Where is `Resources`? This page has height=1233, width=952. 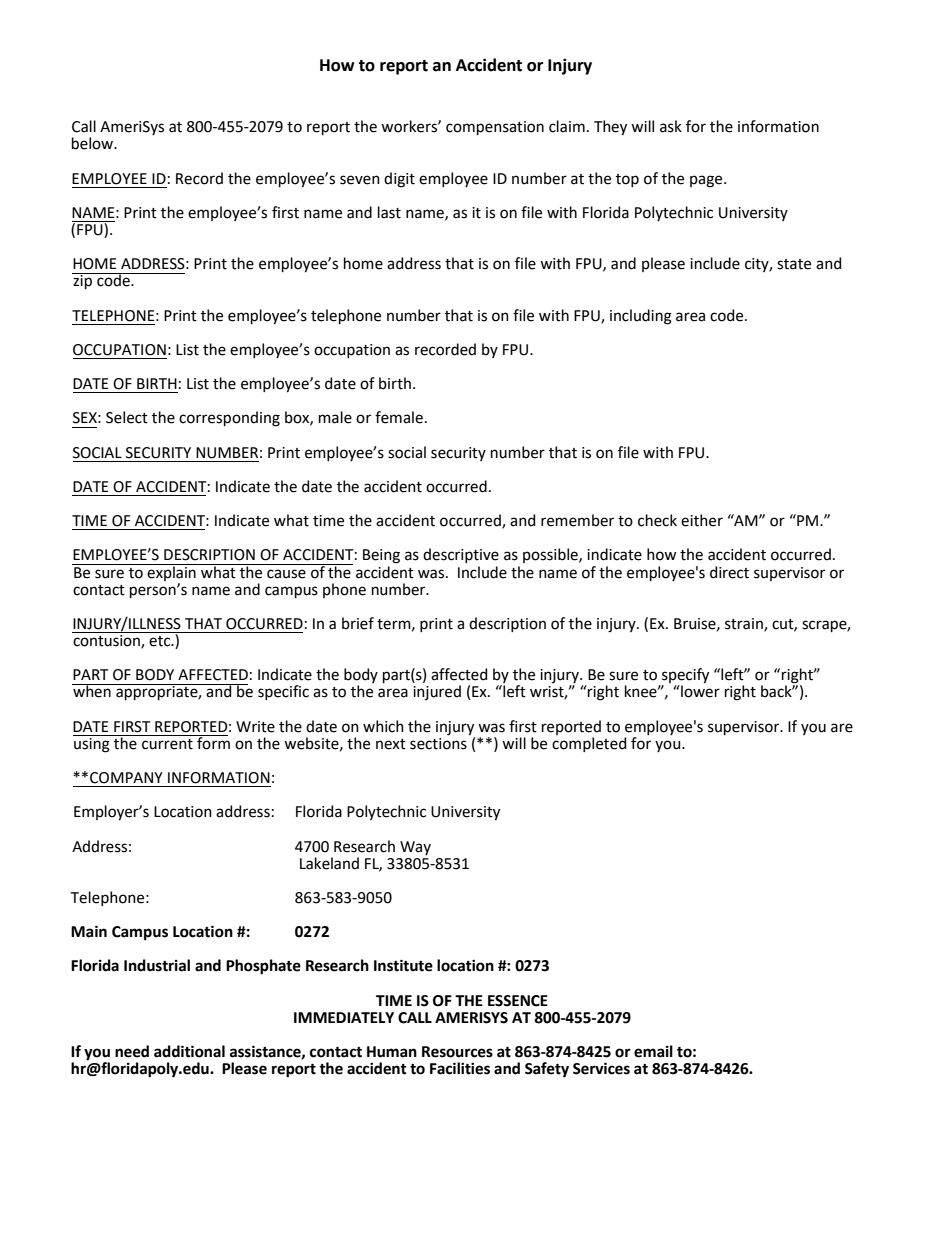
Resources is located at coordinates (457, 1052).
